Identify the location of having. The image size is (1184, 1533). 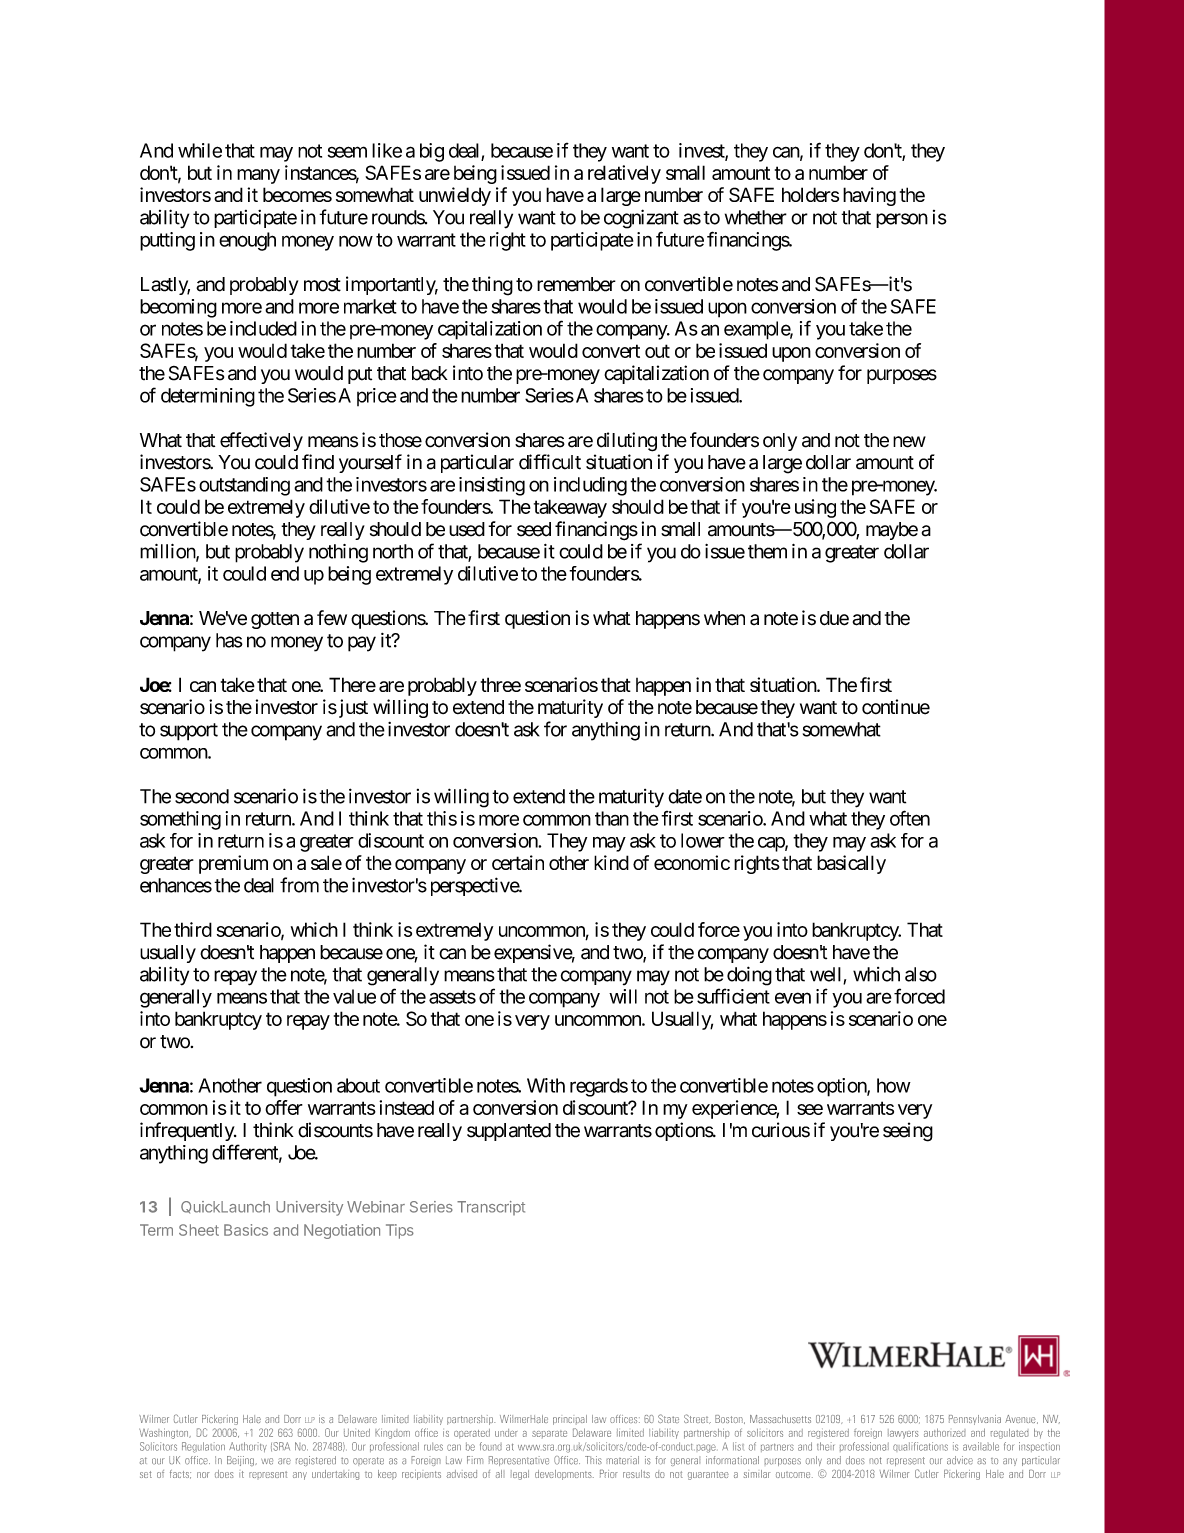
(869, 196).
